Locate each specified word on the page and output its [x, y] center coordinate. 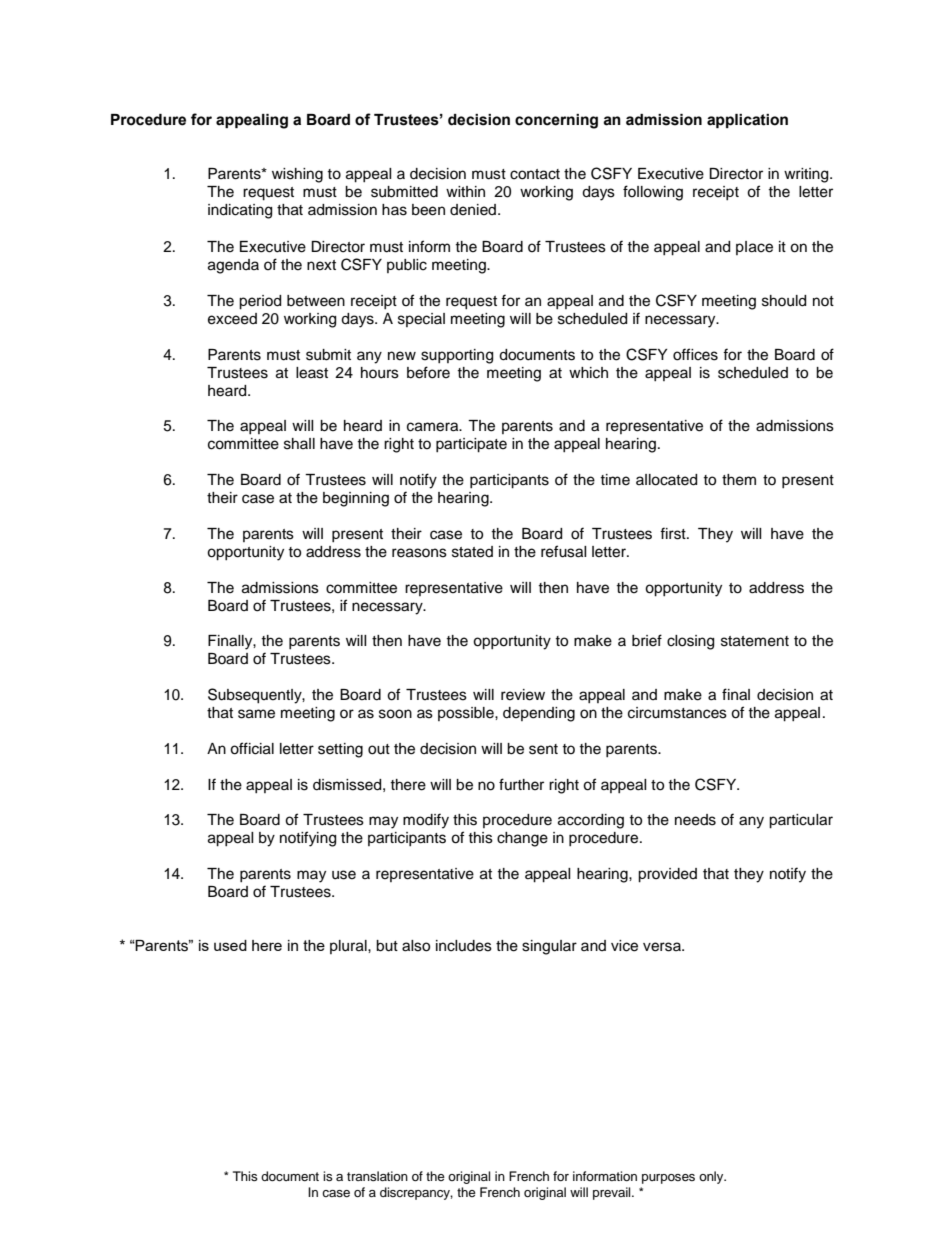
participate [471, 445]
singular [549, 947]
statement [755, 641]
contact [535, 174]
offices [695, 354]
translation [377, 1176]
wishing [297, 175]
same [256, 714]
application [747, 121]
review [523, 695]
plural [349, 947]
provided [667, 875]
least [312, 373]
